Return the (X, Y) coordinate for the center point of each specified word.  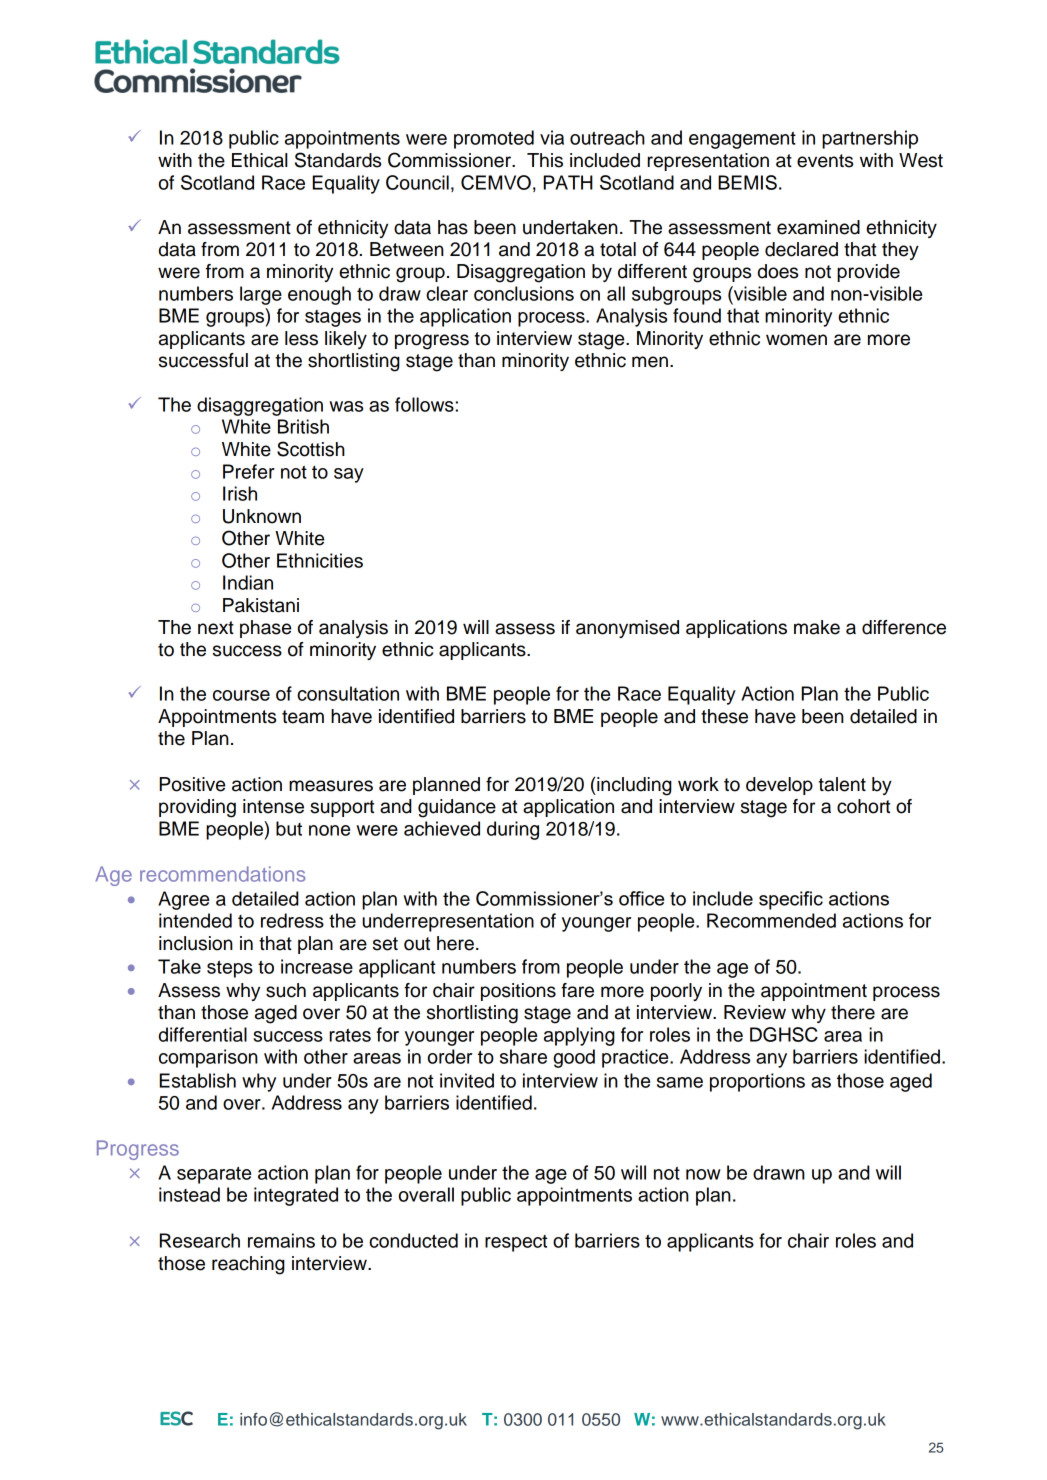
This (545, 160)
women (796, 340)
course (241, 695)
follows (424, 404)
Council (417, 182)
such (286, 990)
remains (281, 1240)
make (817, 627)
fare (577, 990)
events (825, 161)
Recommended (771, 920)
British (303, 426)
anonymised (627, 629)
